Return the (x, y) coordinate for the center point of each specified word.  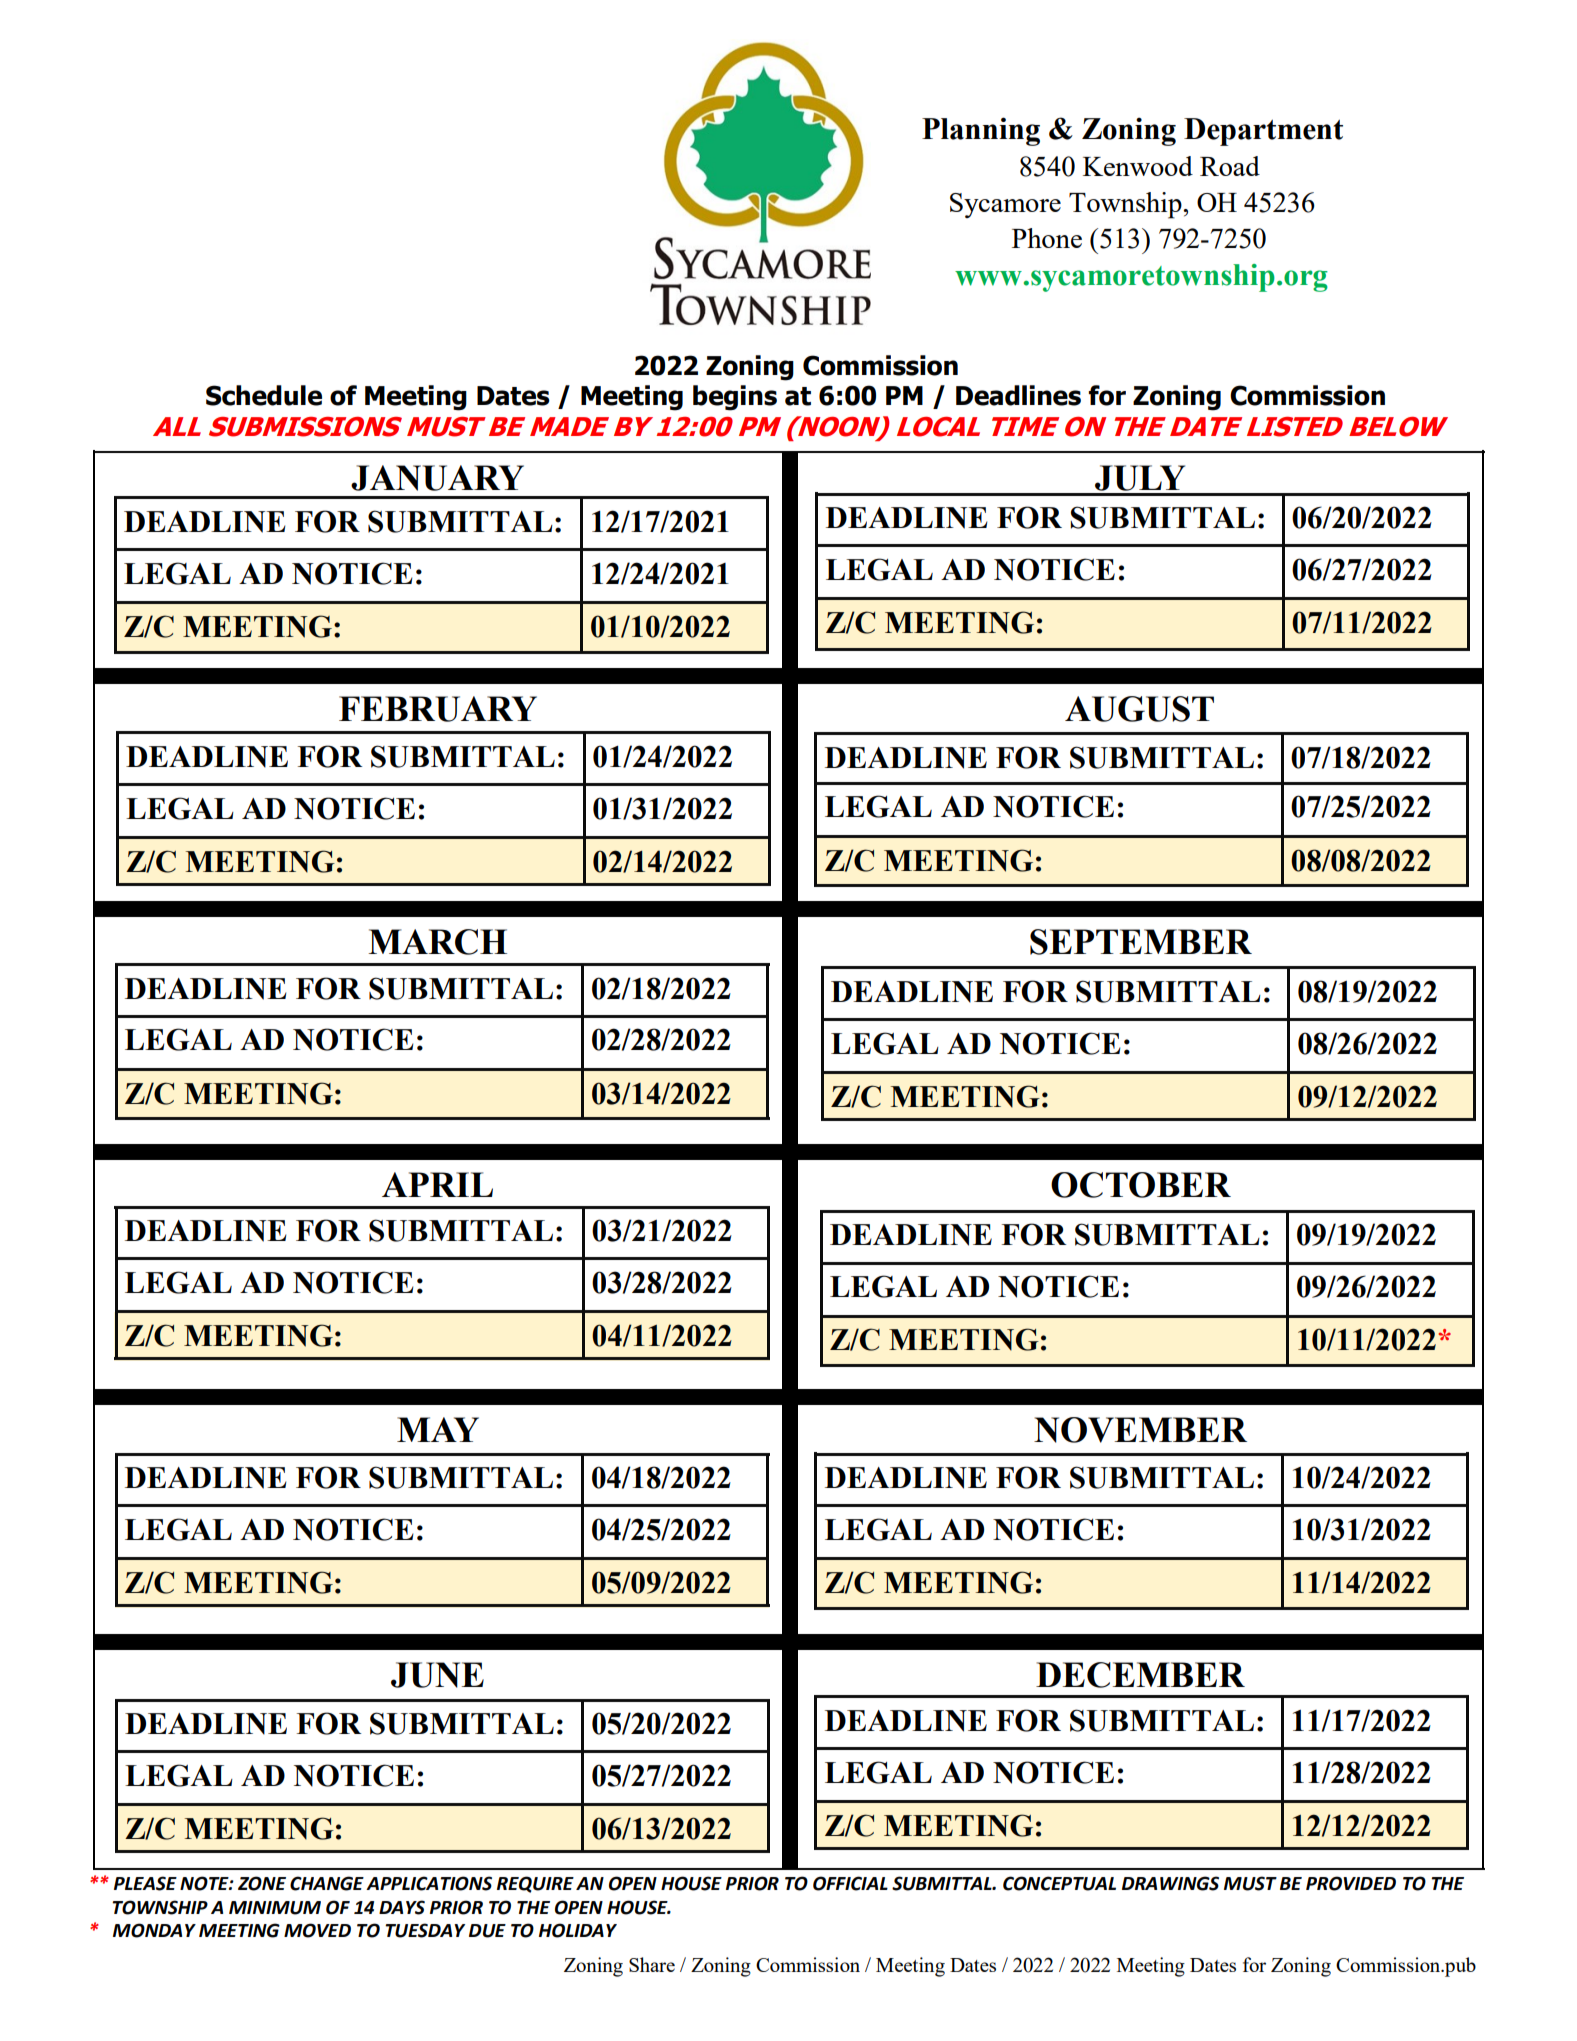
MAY (438, 1429)
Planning (981, 131)
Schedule (264, 395)
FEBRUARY (438, 709)
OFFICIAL (850, 1883)
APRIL (437, 1184)
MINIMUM (275, 1908)
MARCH (437, 942)
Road (1230, 166)
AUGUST (1139, 709)
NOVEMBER (1140, 1430)
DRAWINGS (1170, 1883)
